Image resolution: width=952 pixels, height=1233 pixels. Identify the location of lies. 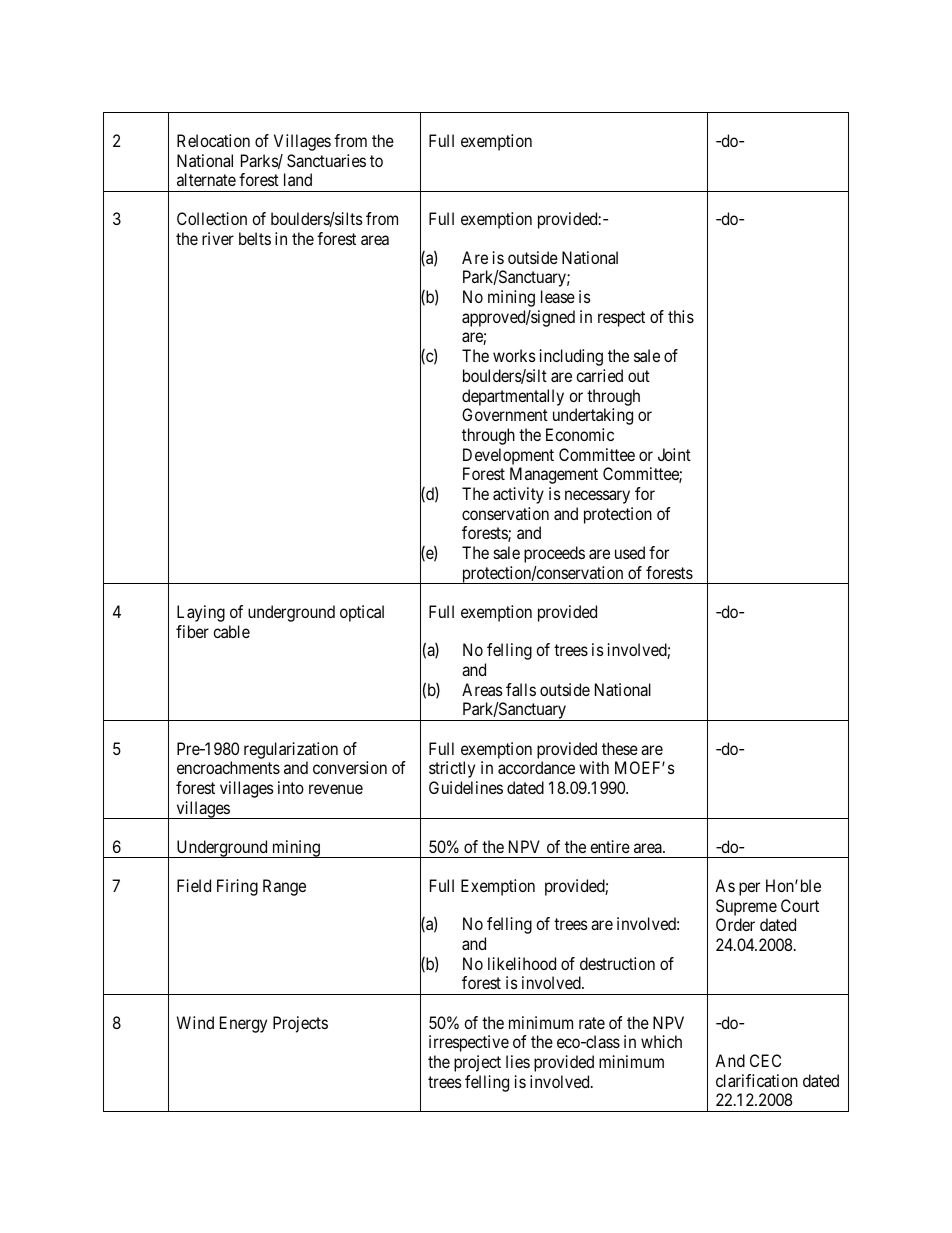
(518, 1061).
